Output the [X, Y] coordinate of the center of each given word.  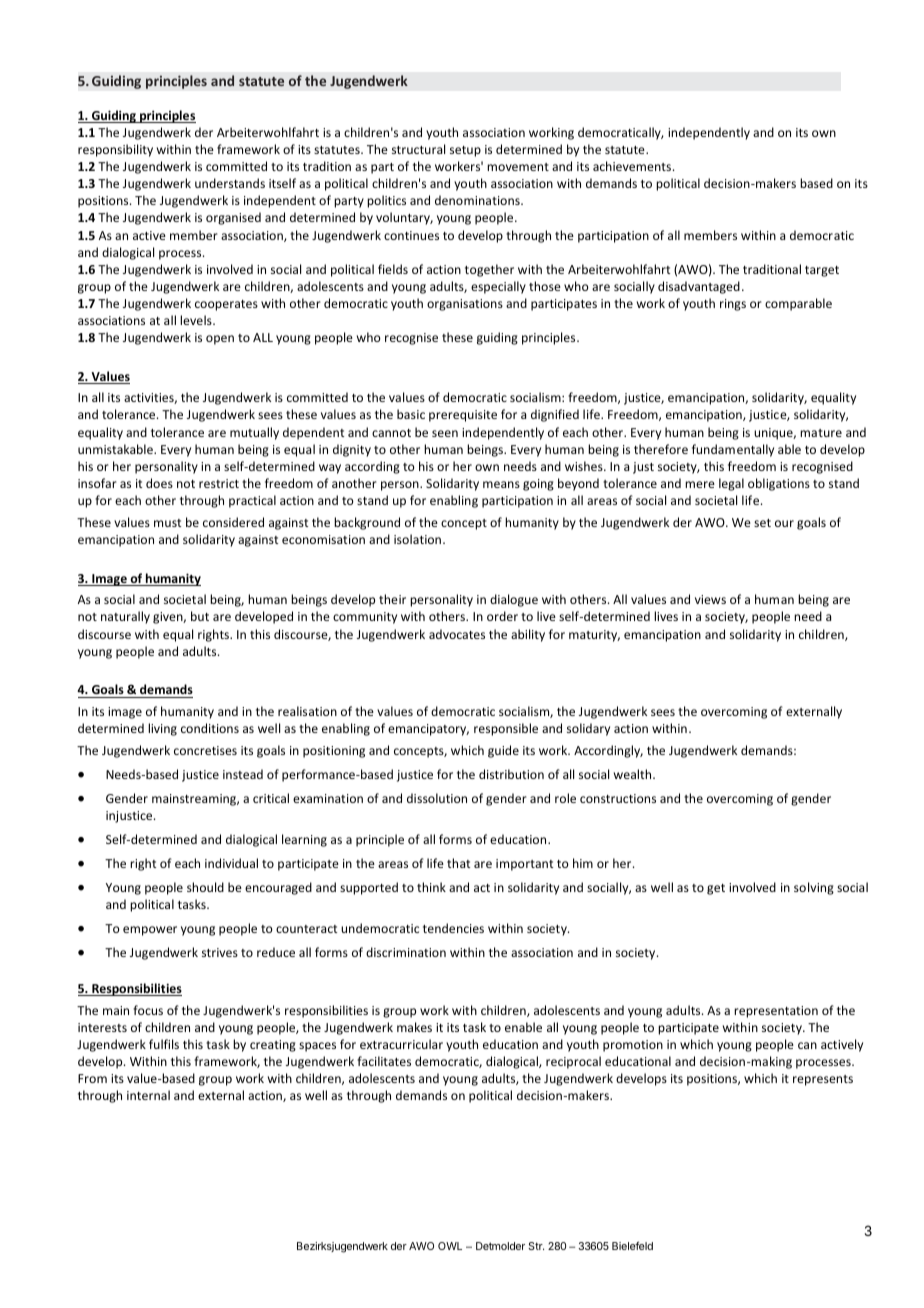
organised [233, 218]
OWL [450, 1246]
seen [445, 433]
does [159, 483]
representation [776, 1012]
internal [148, 1095]
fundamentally [733, 450]
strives [220, 952]
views [710, 599]
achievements [632, 166]
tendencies [453, 928]
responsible [506, 729]
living [162, 729]
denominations [478, 200]
